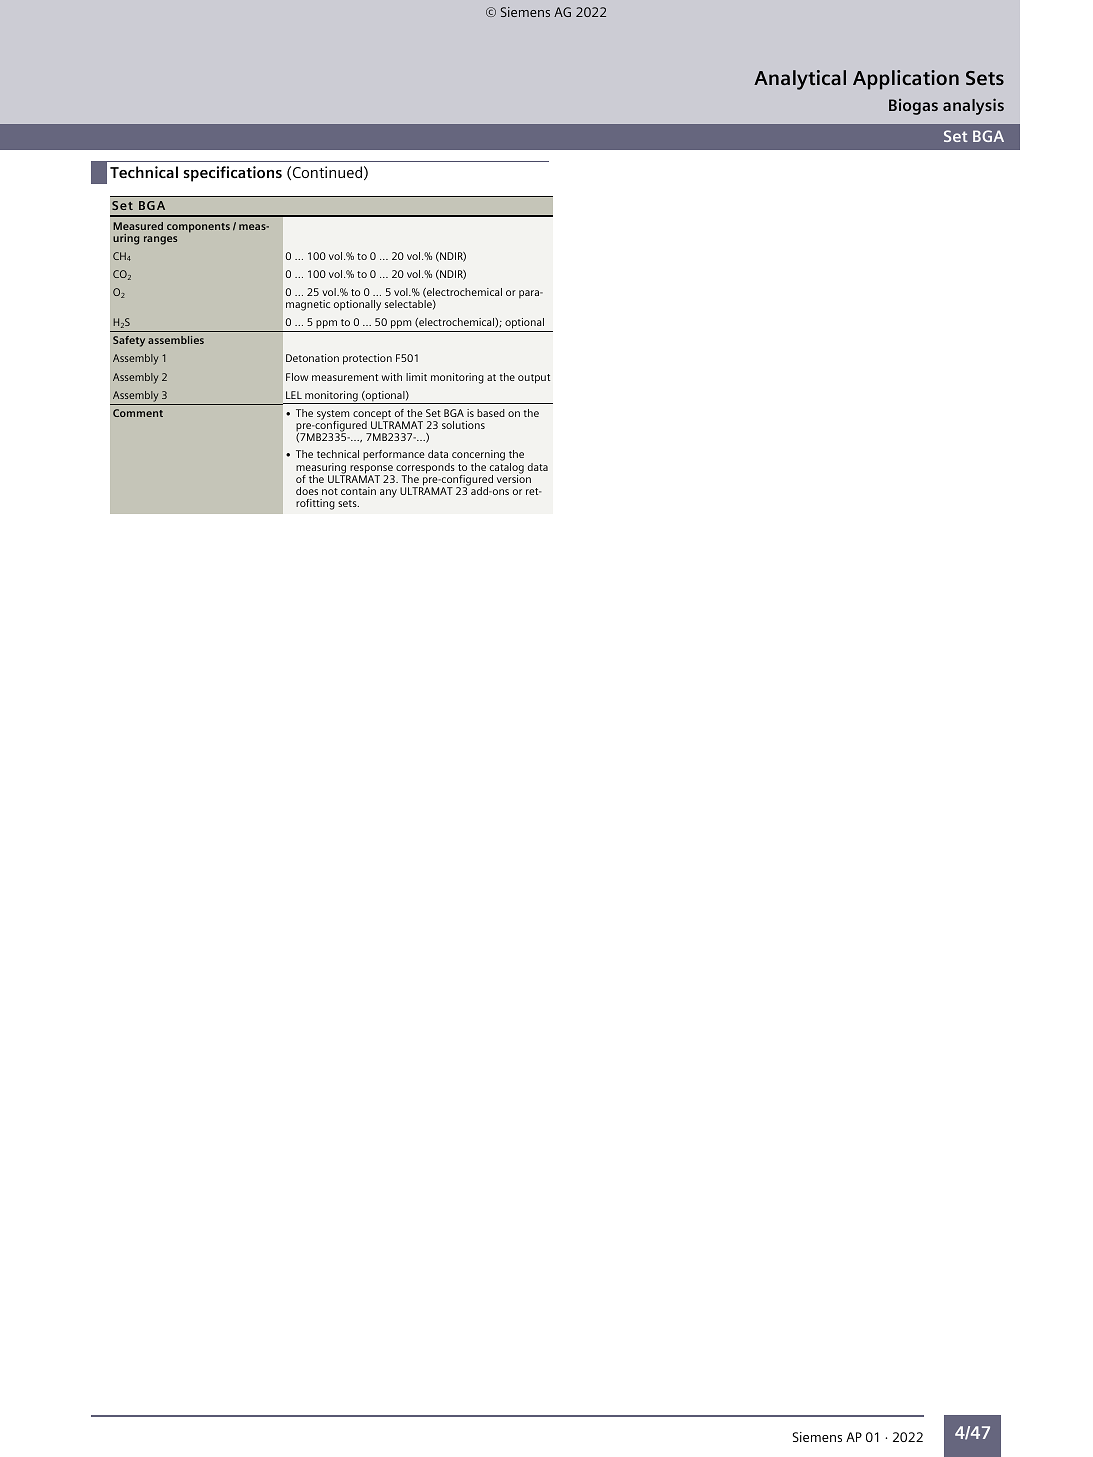 The height and width of the page is (1457, 1093). Describe the element at coordinates (973, 106) in the page. I see `analysis` at that location.
